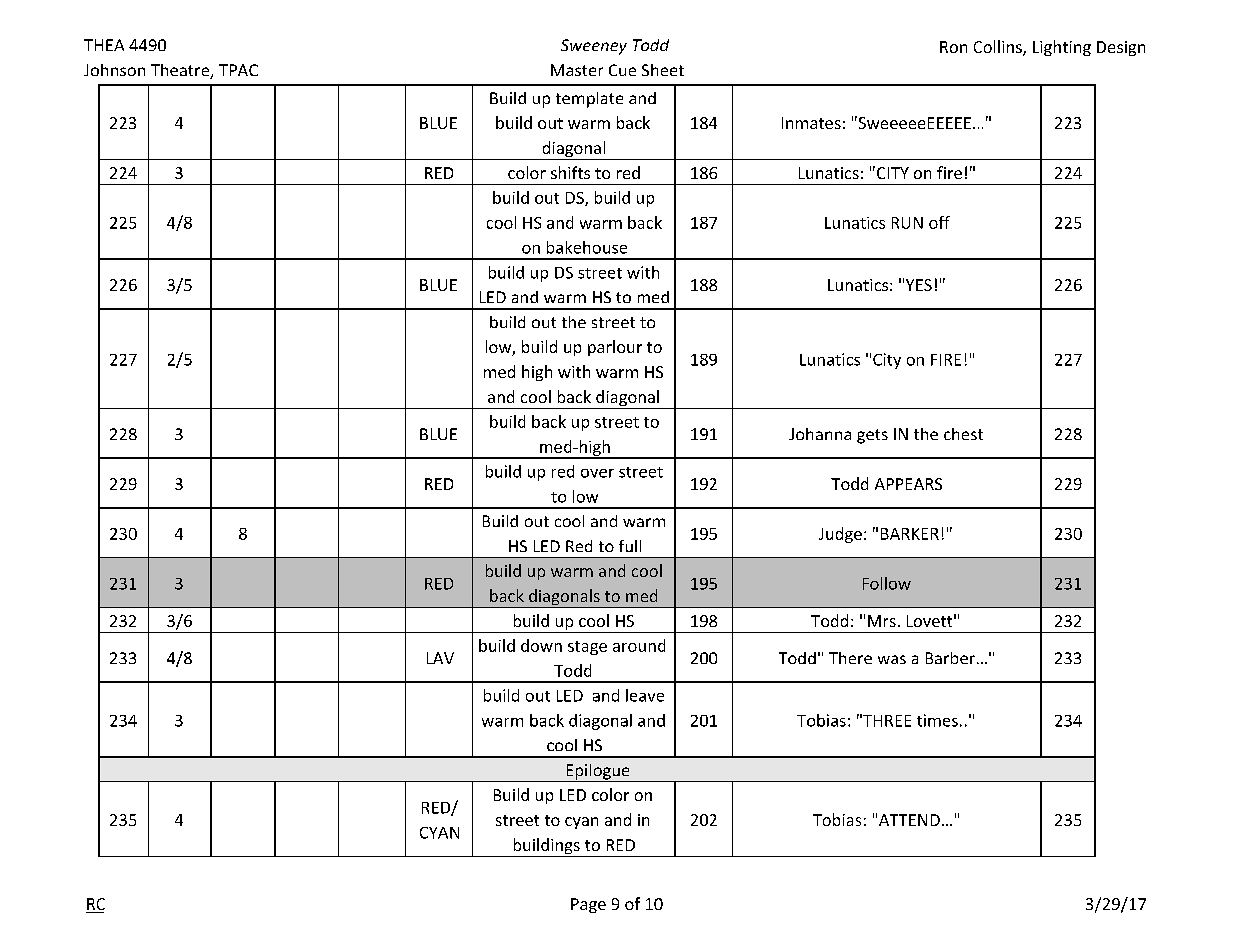 Image resolution: width=1233 pixels, height=952 pixels. What do you see at coordinates (999, 48) in the screenshot?
I see `Collins` at bounding box center [999, 48].
